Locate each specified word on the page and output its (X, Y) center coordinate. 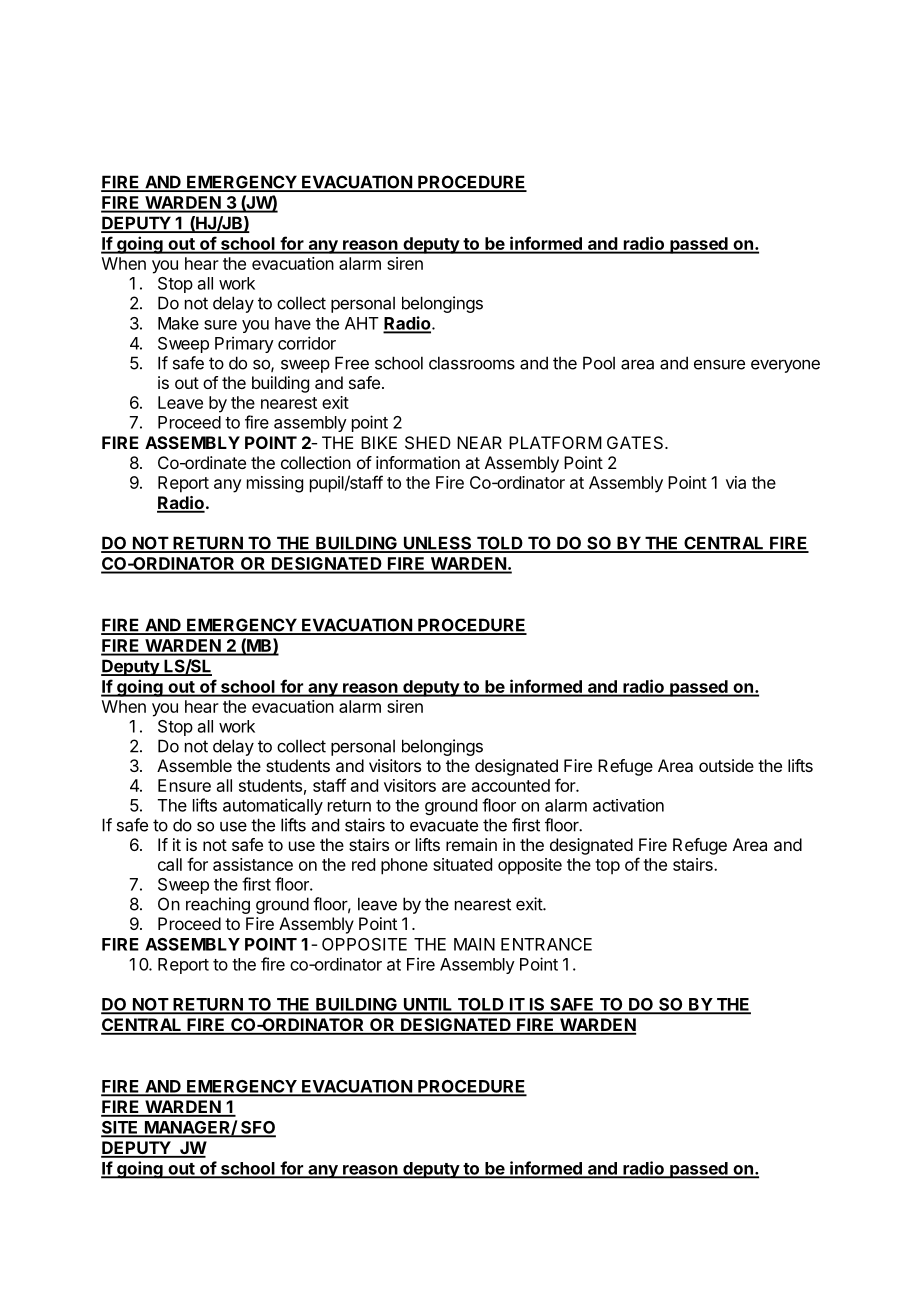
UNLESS (437, 544)
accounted (511, 785)
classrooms (472, 363)
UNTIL (428, 1005)
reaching (218, 905)
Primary (244, 344)
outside (726, 765)
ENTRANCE (546, 944)
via (736, 482)
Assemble (194, 765)
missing (275, 484)
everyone (785, 366)
